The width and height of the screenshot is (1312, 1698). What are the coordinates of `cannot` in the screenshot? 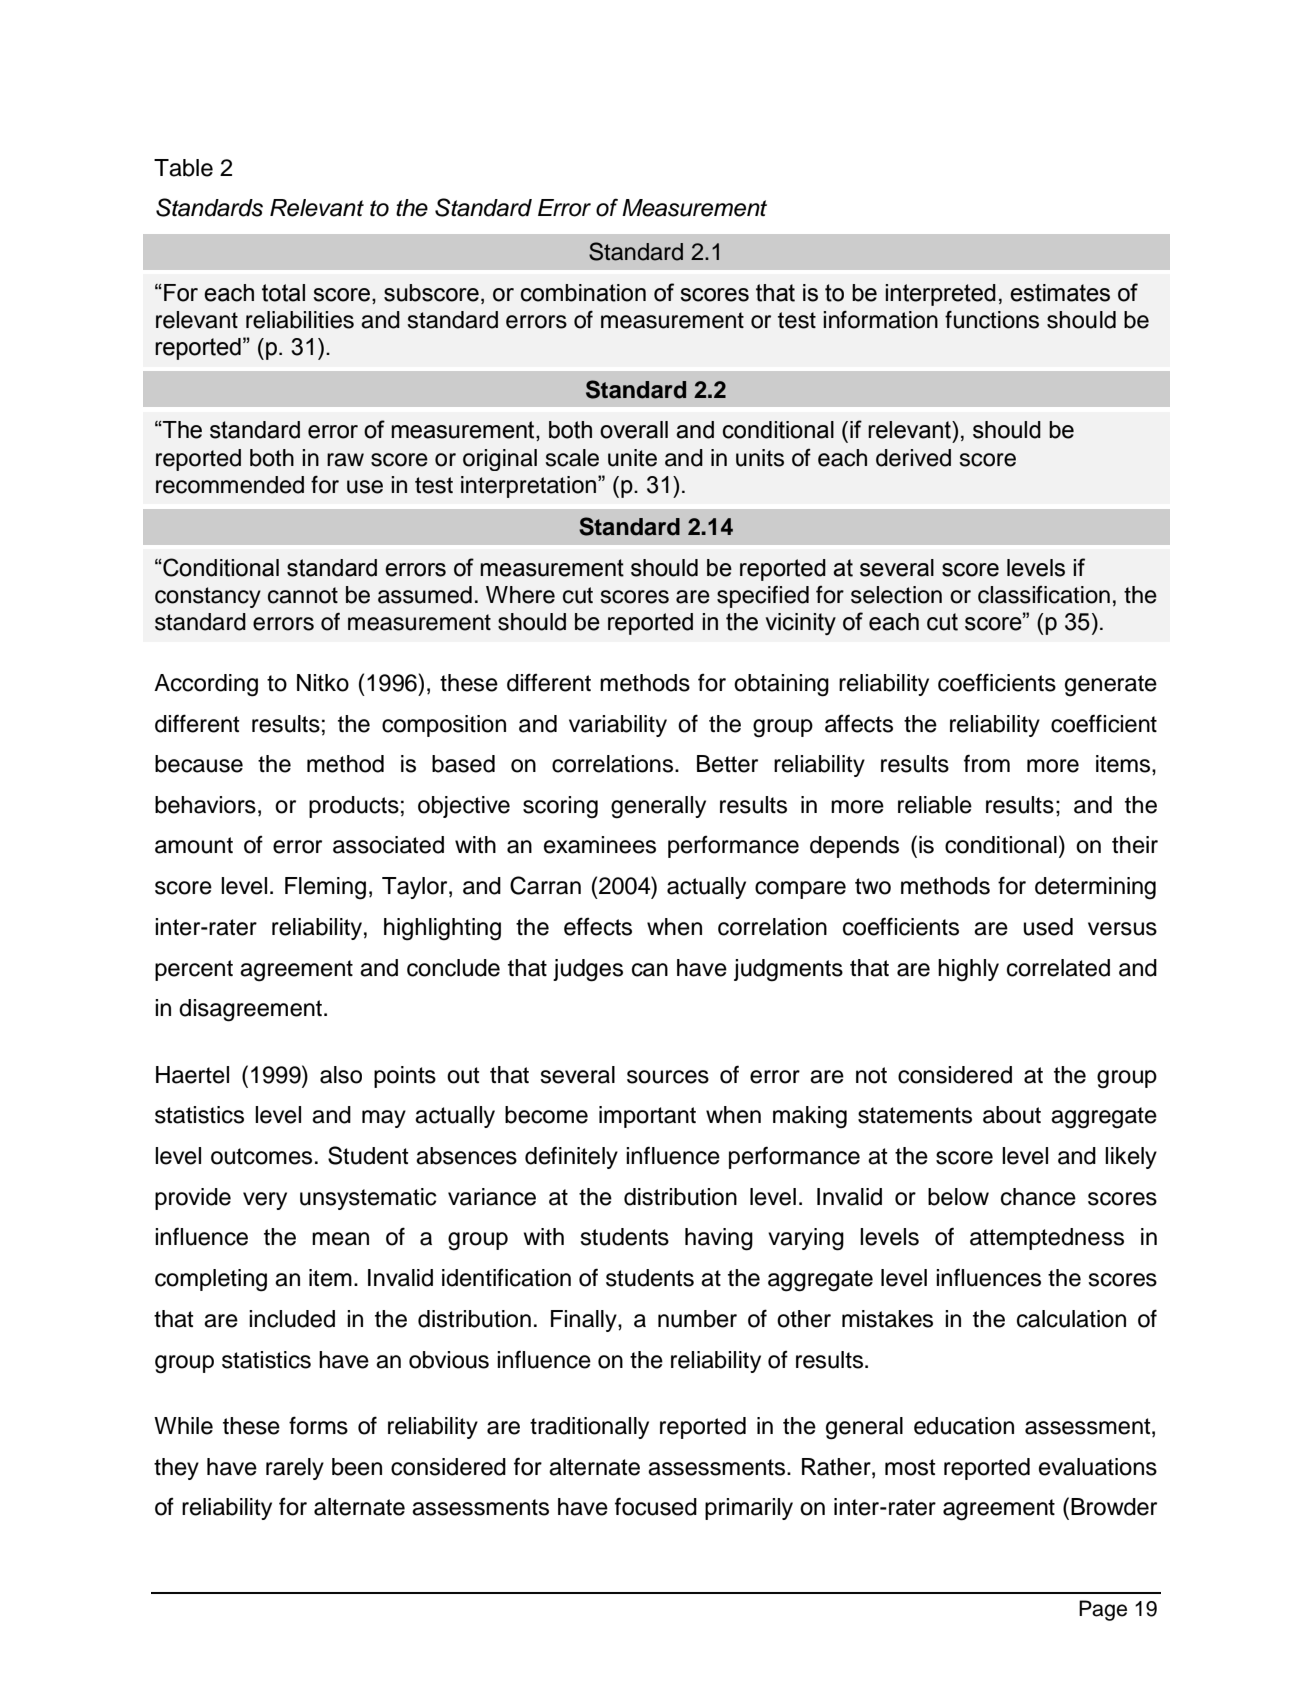 It's located at (303, 595).
